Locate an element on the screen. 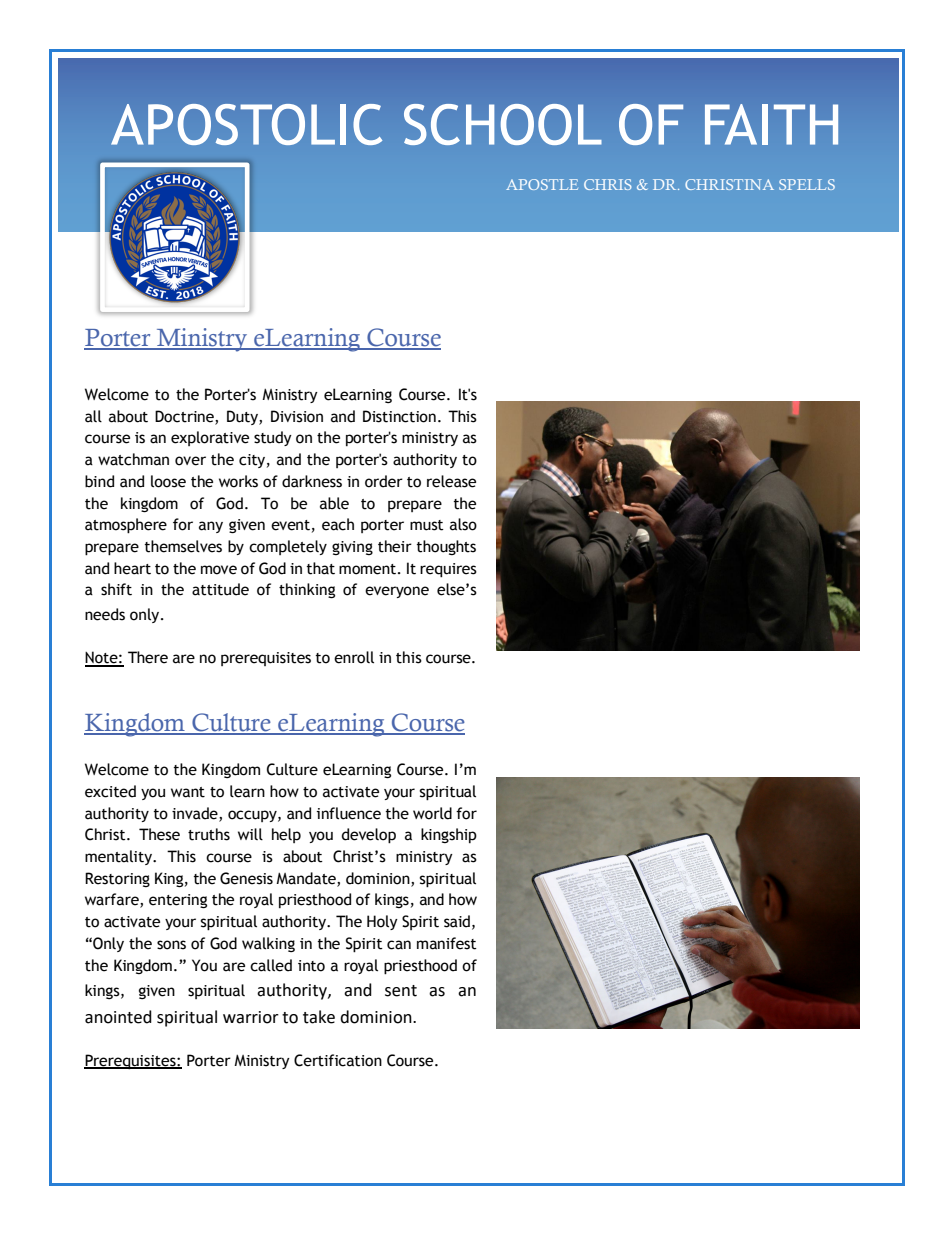 This screenshot has height=1233, width=952. invade is located at coordinates (196, 814).
